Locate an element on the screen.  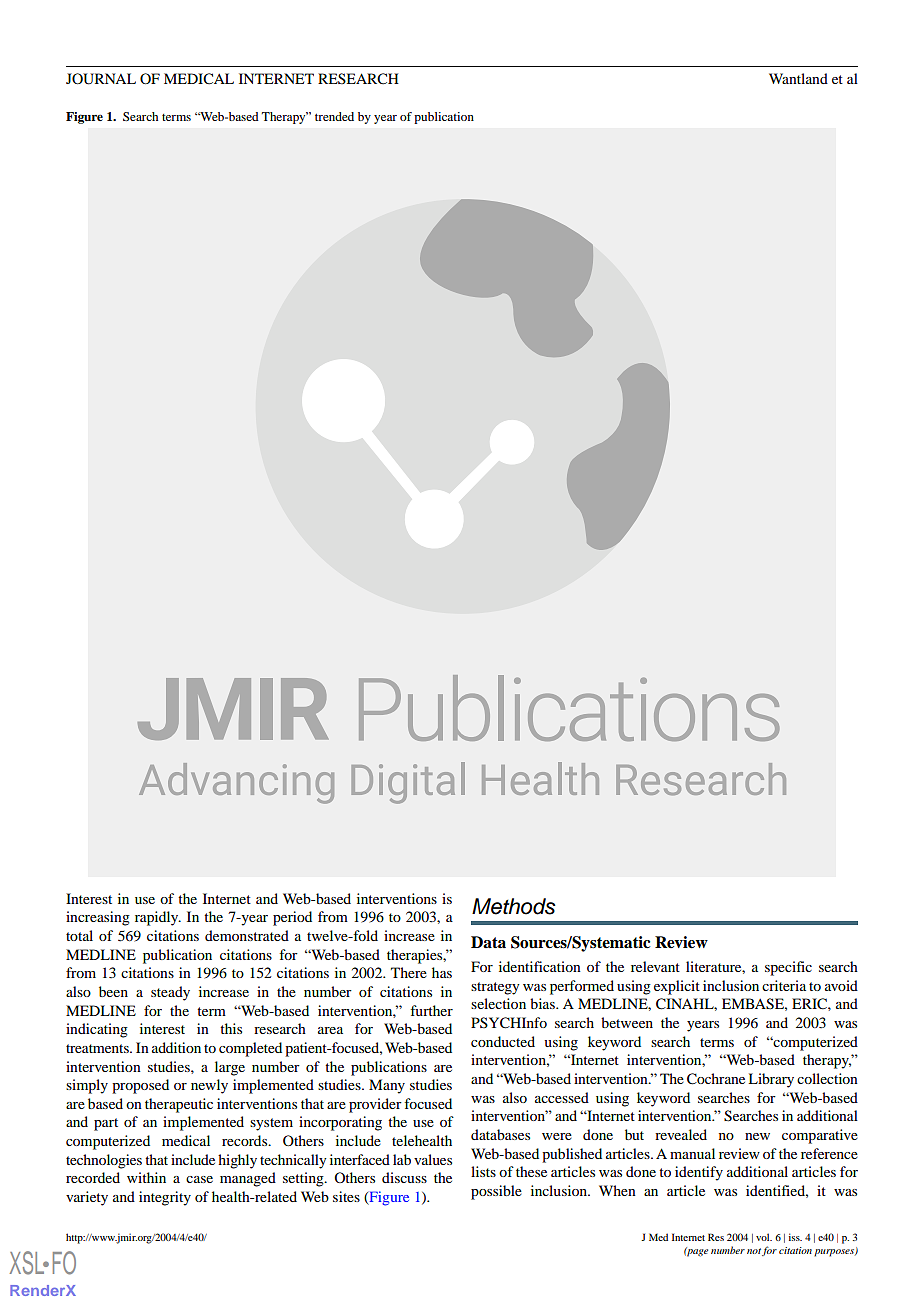
trended is located at coordinates (334, 116).
